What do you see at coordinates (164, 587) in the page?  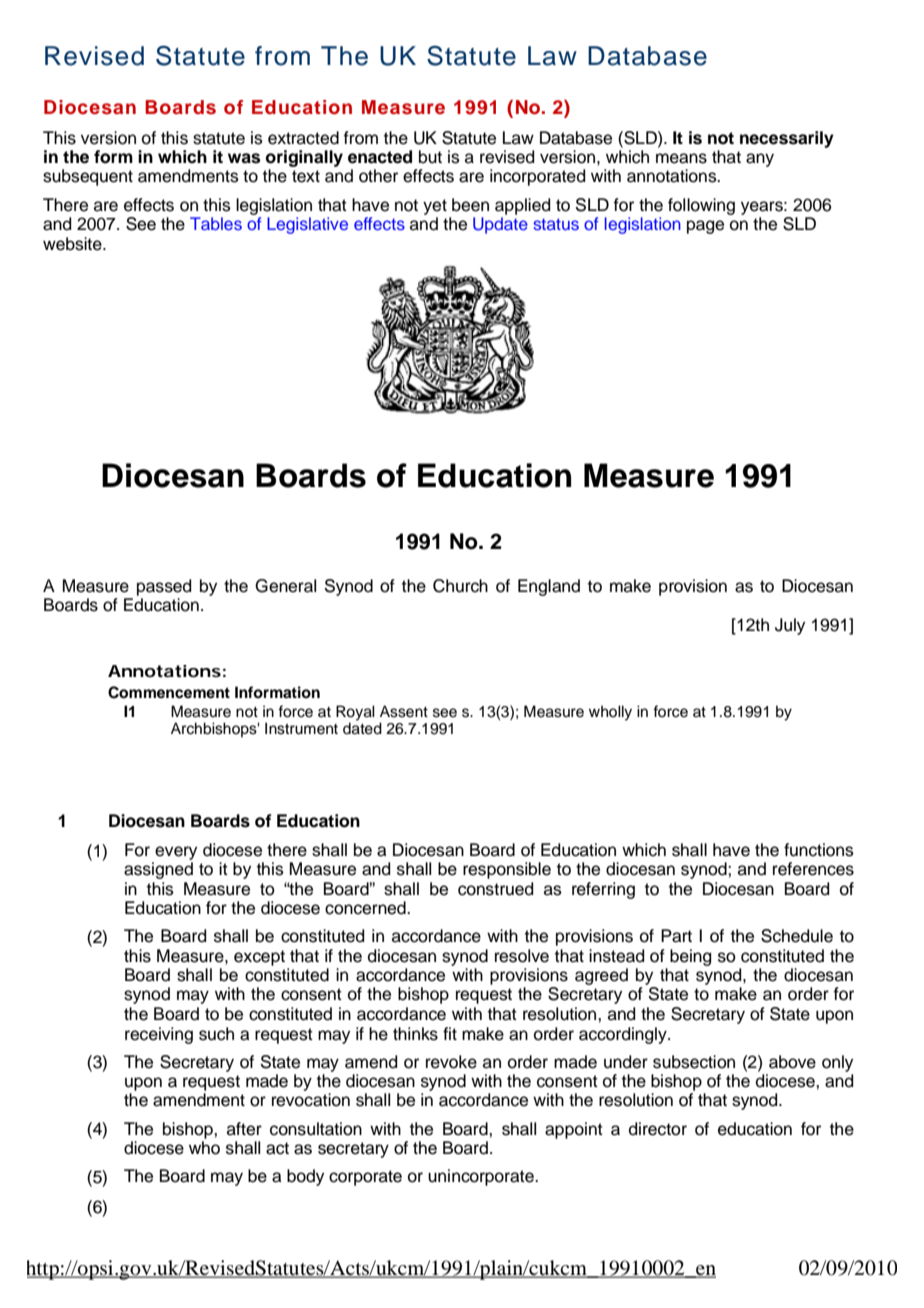 I see `passed` at bounding box center [164, 587].
